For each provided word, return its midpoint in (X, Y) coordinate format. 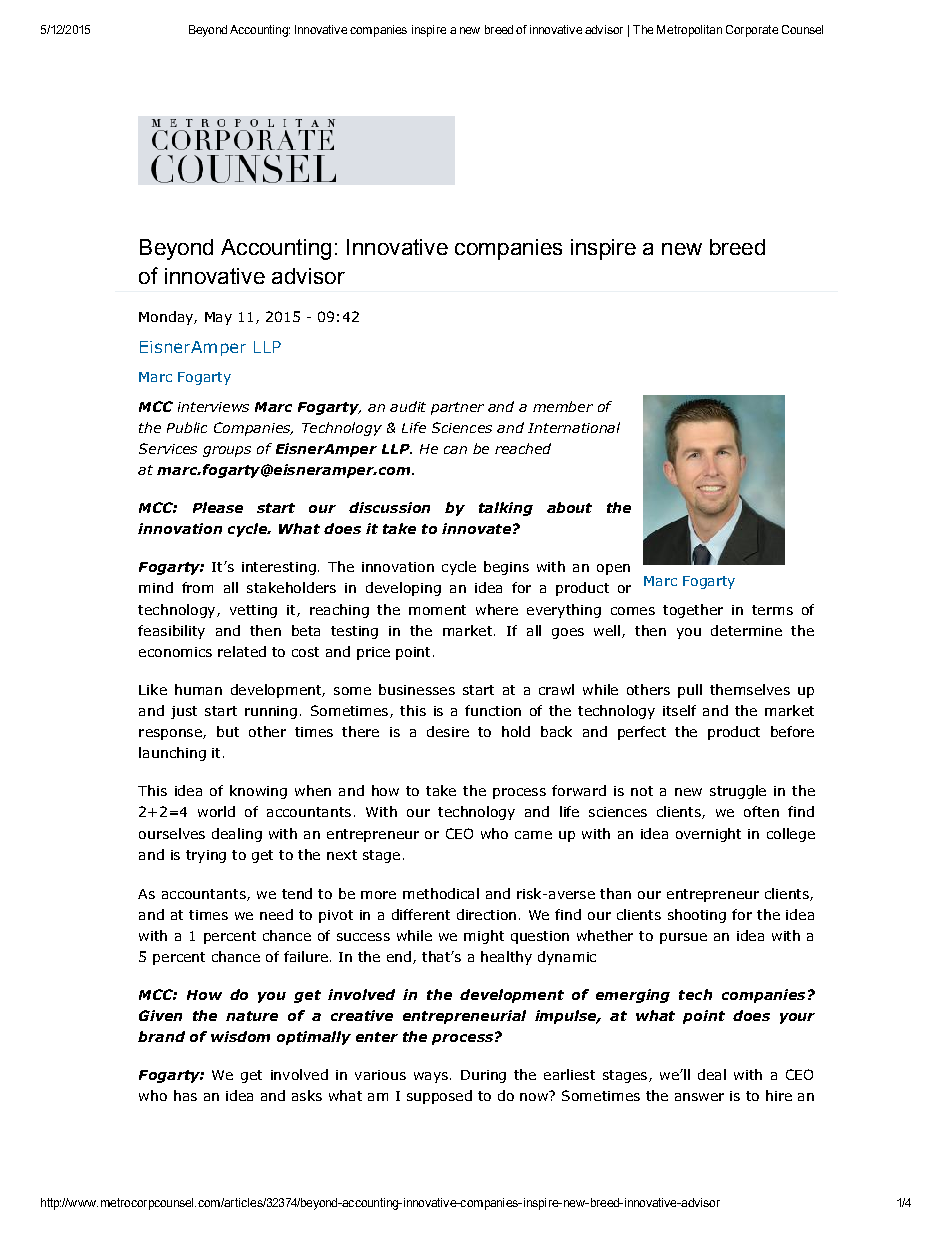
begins (506, 568)
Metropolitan (689, 31)
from (197, 587)
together (693, 611)
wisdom (240, 1036)
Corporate (752, 31)
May (218, 318)
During (483, 1076)
